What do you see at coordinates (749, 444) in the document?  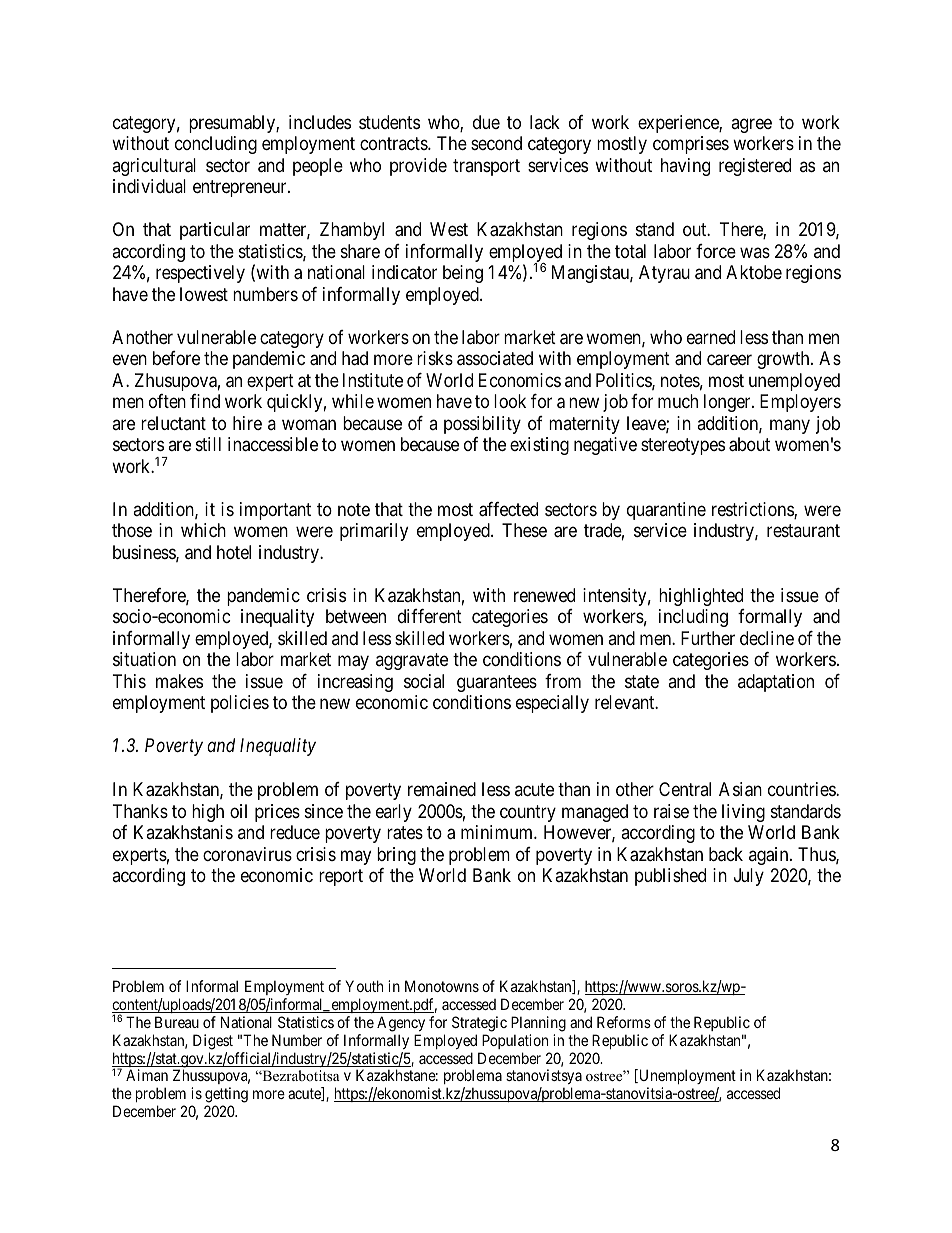 I see `about` at bounding box center [749, 444].
